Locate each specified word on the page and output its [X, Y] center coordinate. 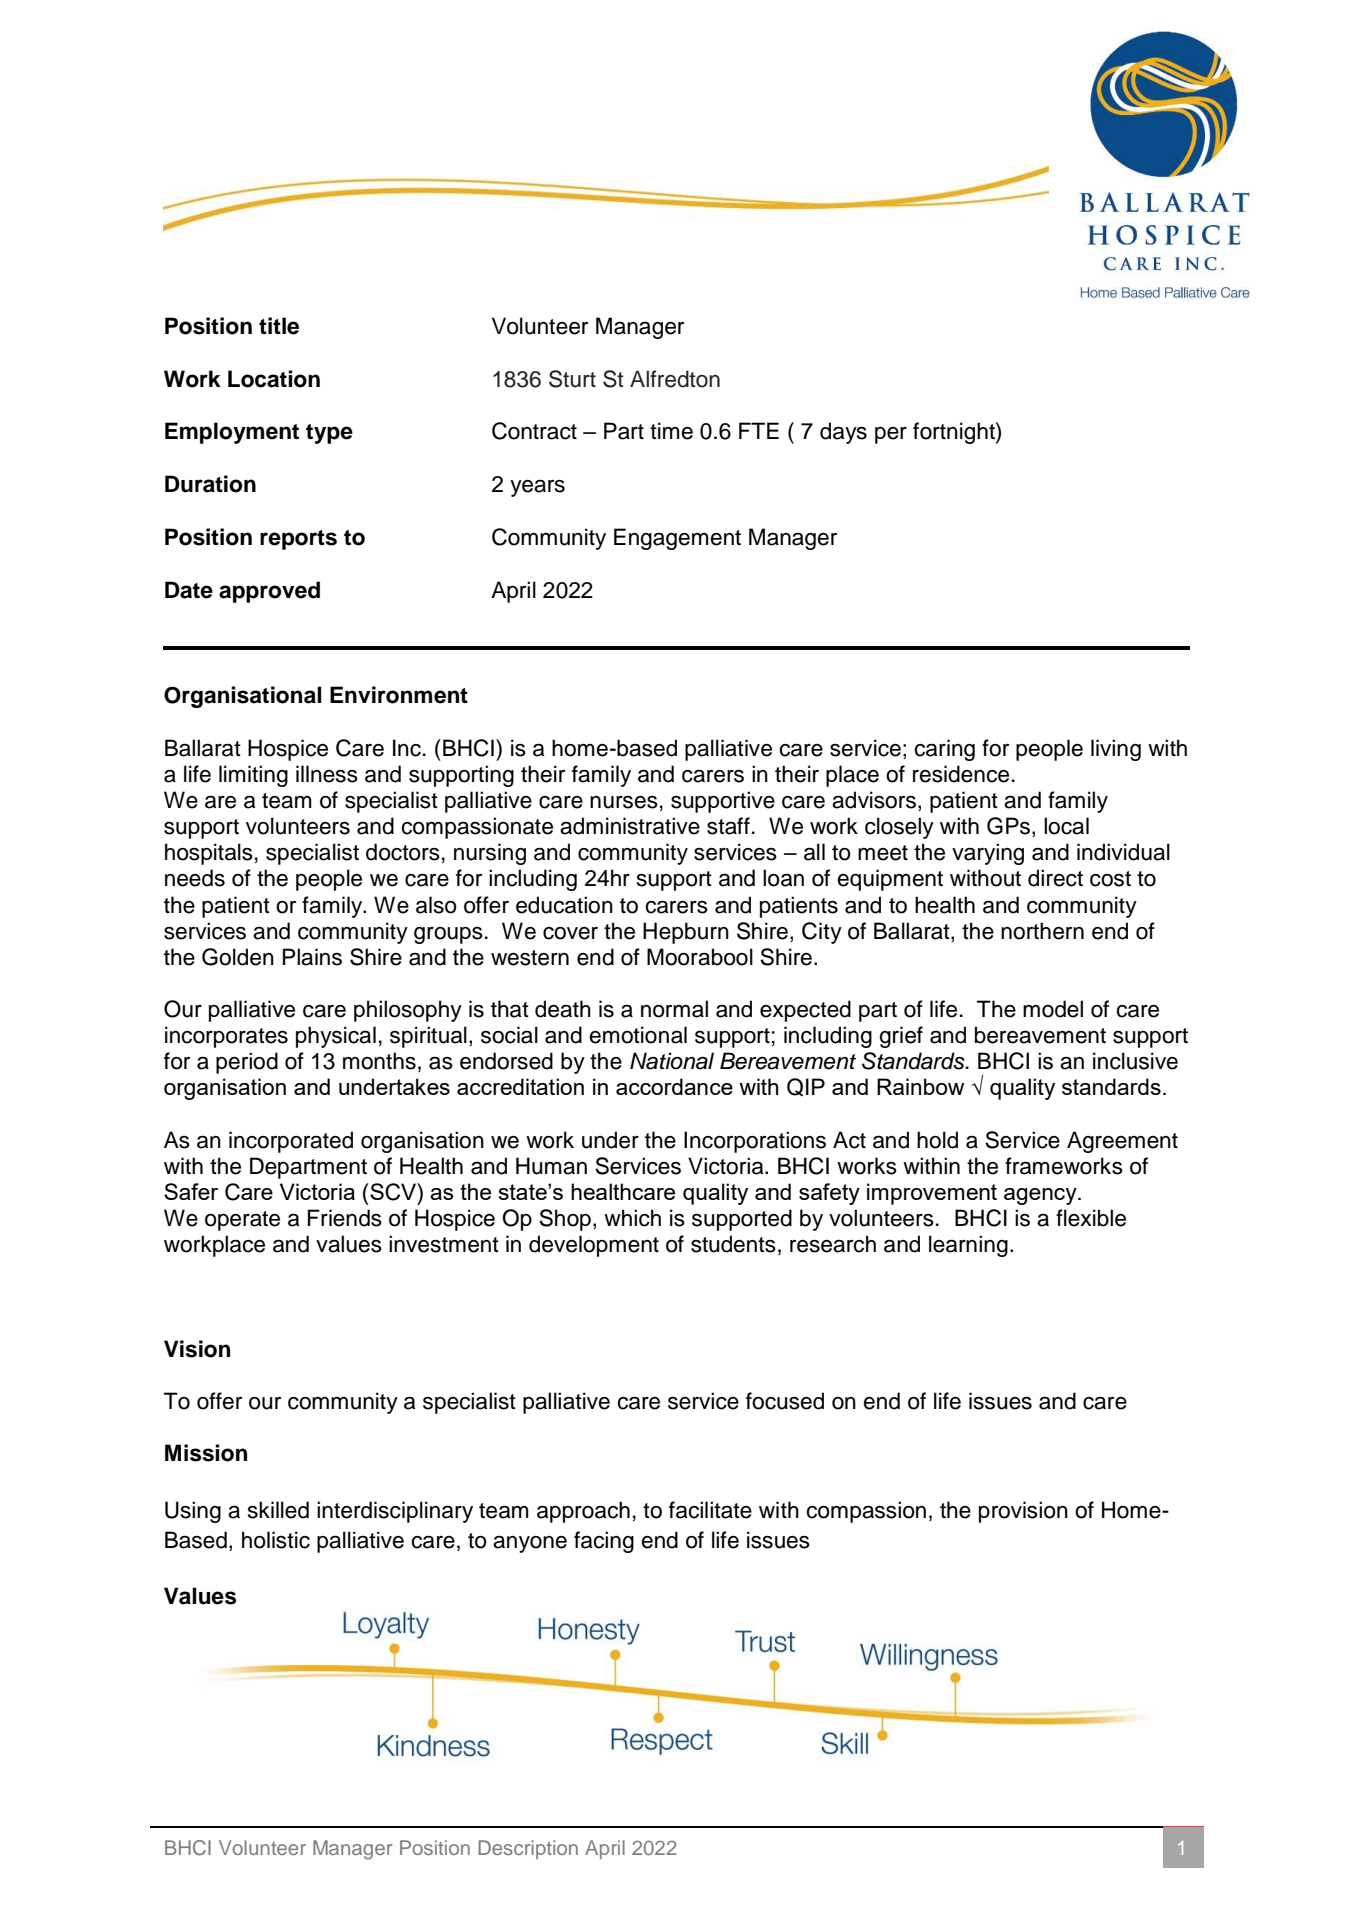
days [843, 433]
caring [944, 750]
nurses [624, 802]
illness [327, 774]
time [671, 431]
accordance [674, 1086]
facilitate [710, 1510]
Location [274, 379]
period [247, 1063]
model [1053, 1009]
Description [528, 1849]
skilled [278, 1510]
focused [785, 1401]
